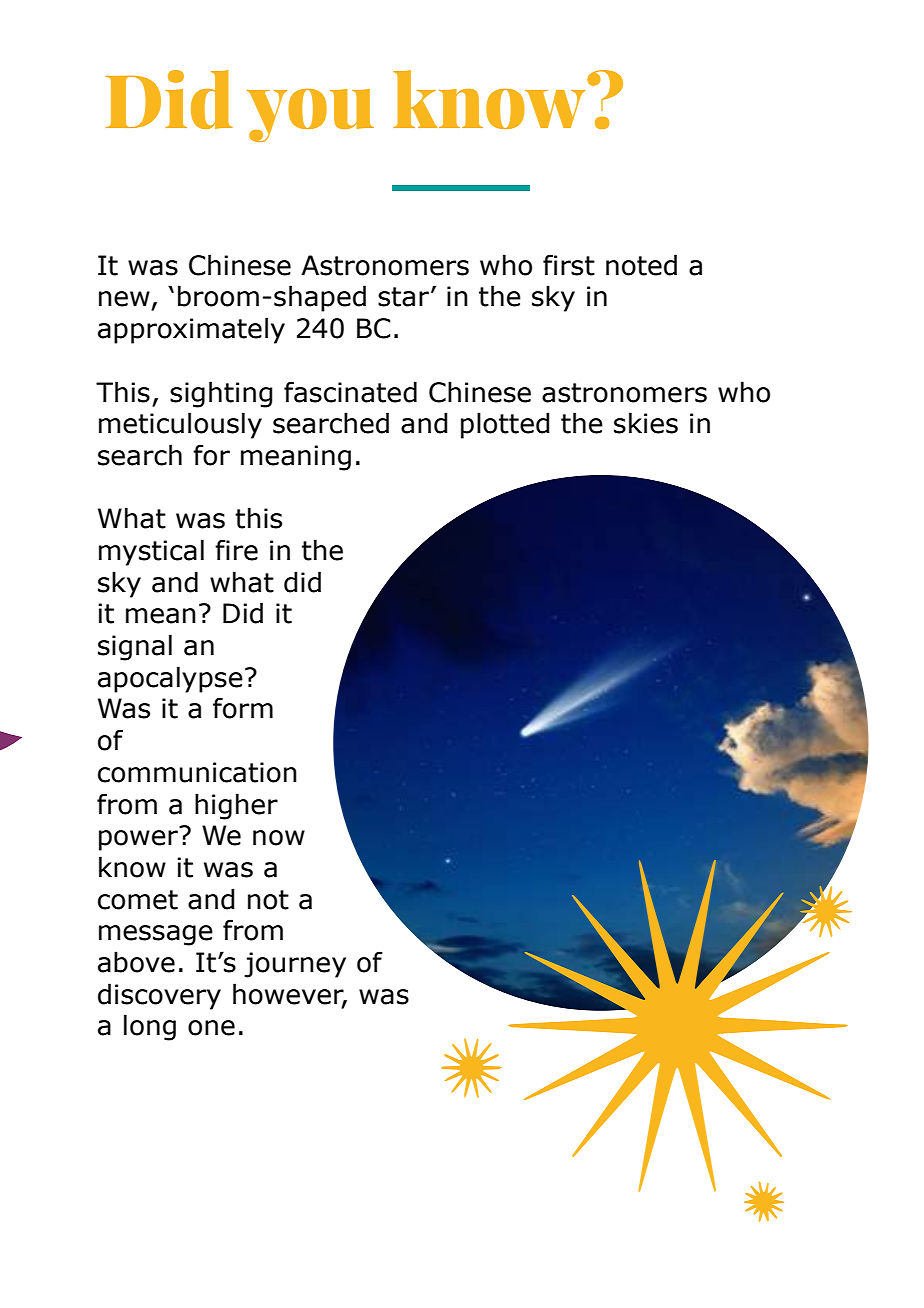  What do you see at coordinates (151, 552) in the page?
I see `mystical` at bounding box center [151, 552].
